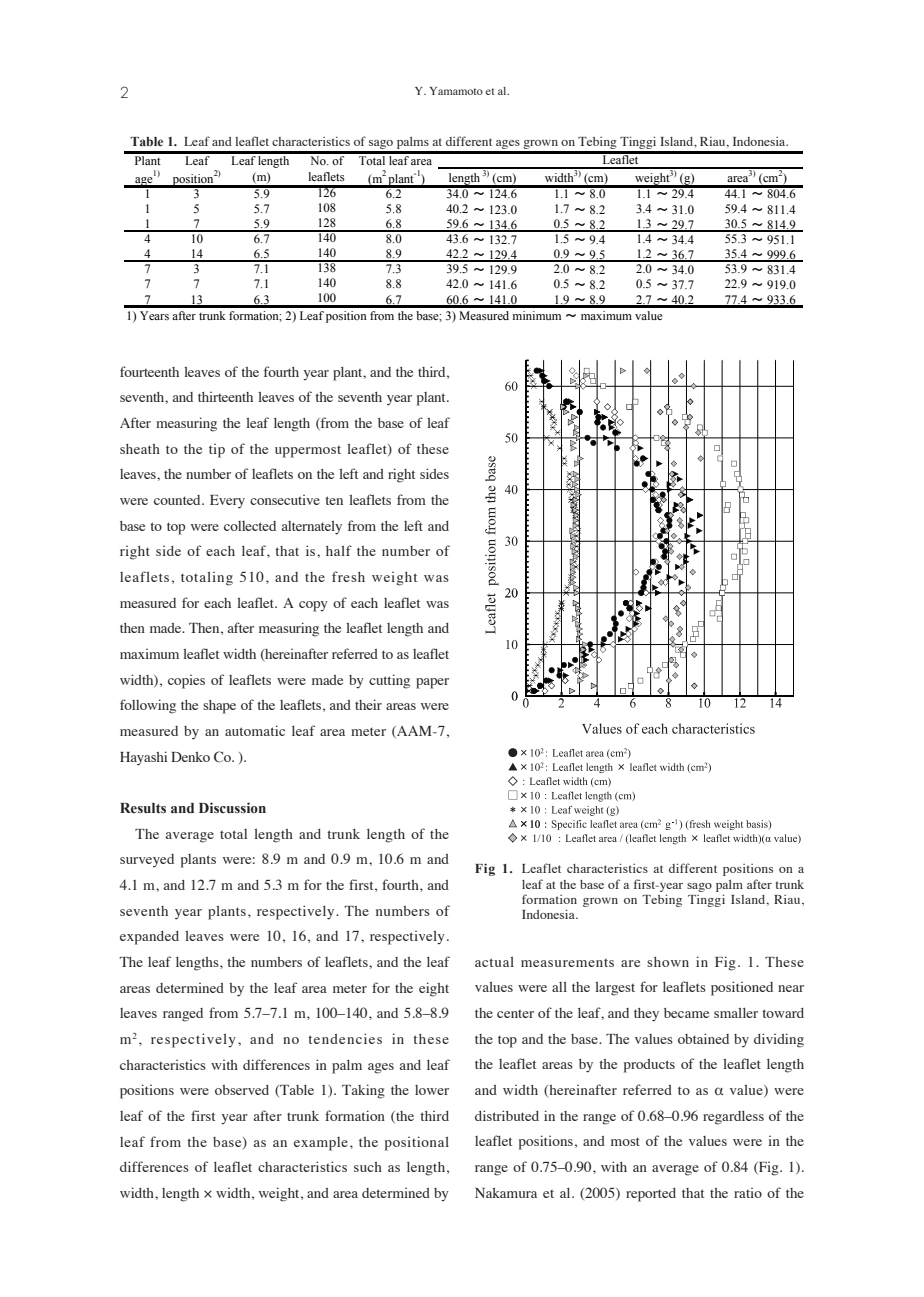  What do you see at coordinates (339, 550) in the screenshot?
I see `half` at bounding box center [339, 550].
